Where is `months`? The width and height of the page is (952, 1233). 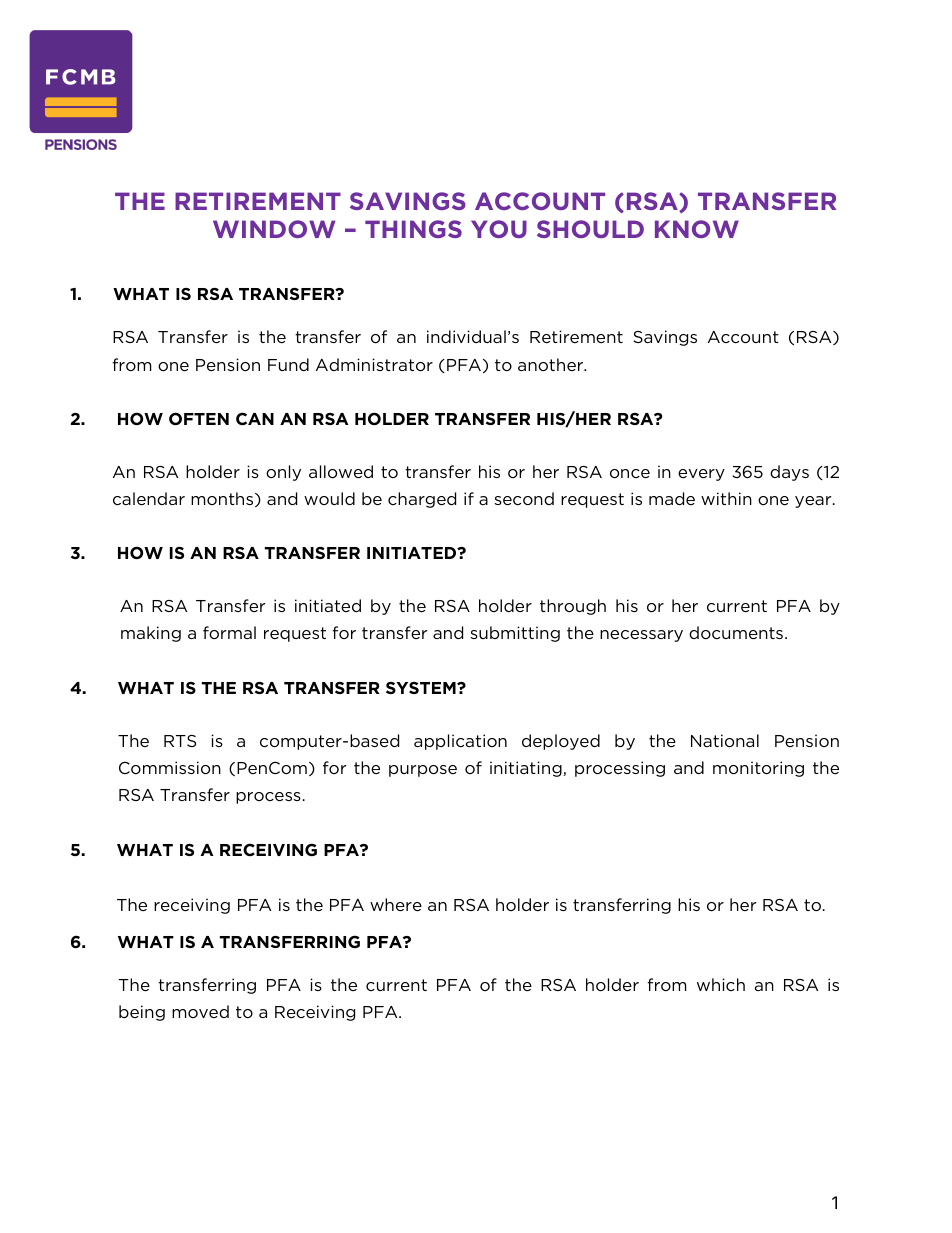
months is located at coordinates (223, 499).
